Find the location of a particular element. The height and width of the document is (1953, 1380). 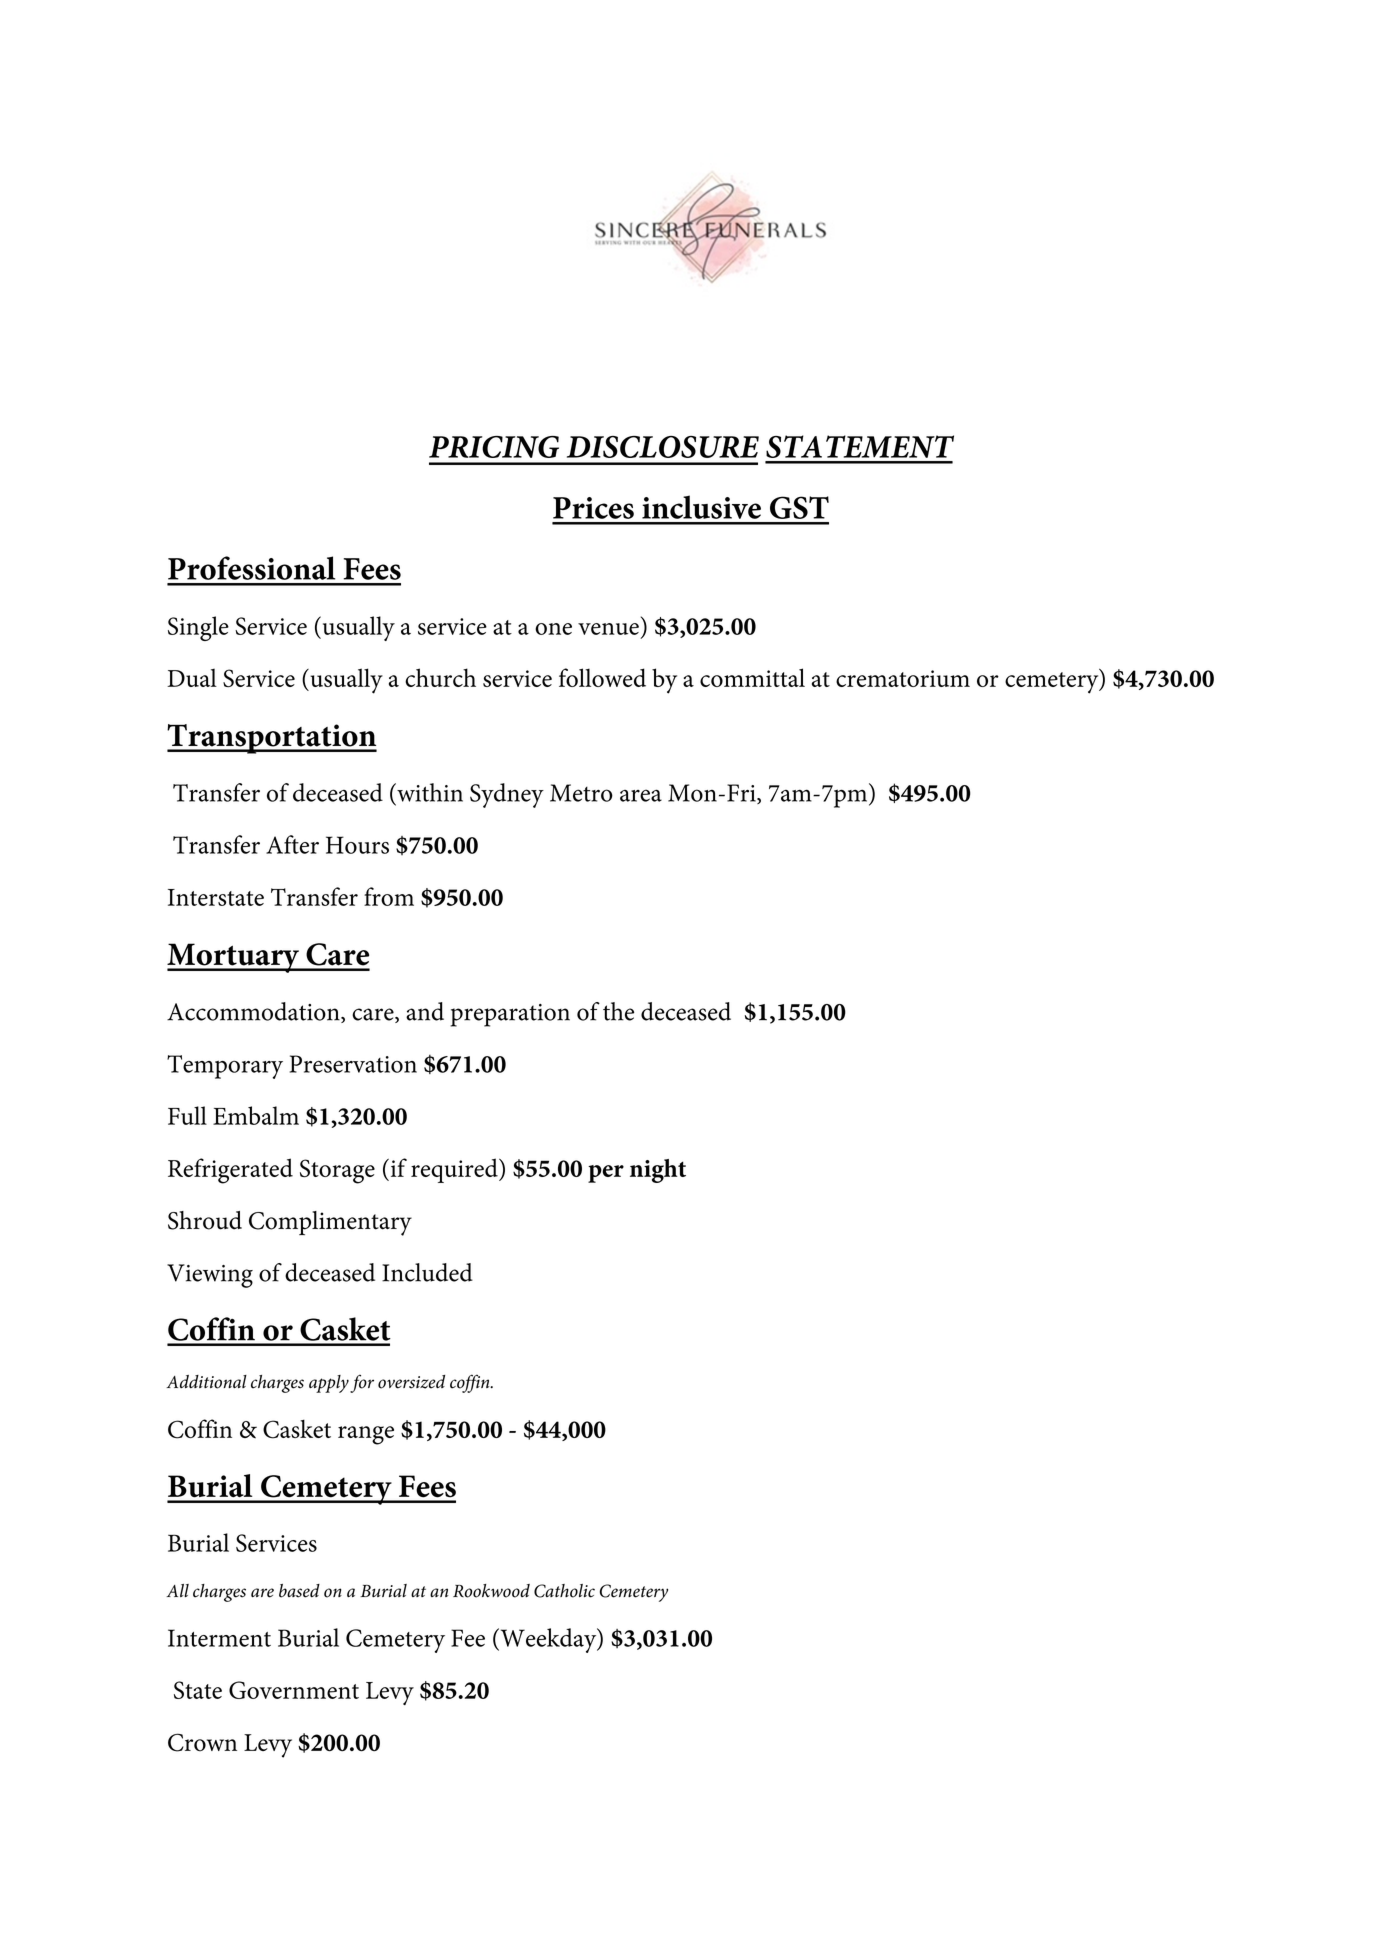

night is located at coordinates (658, 1171).
